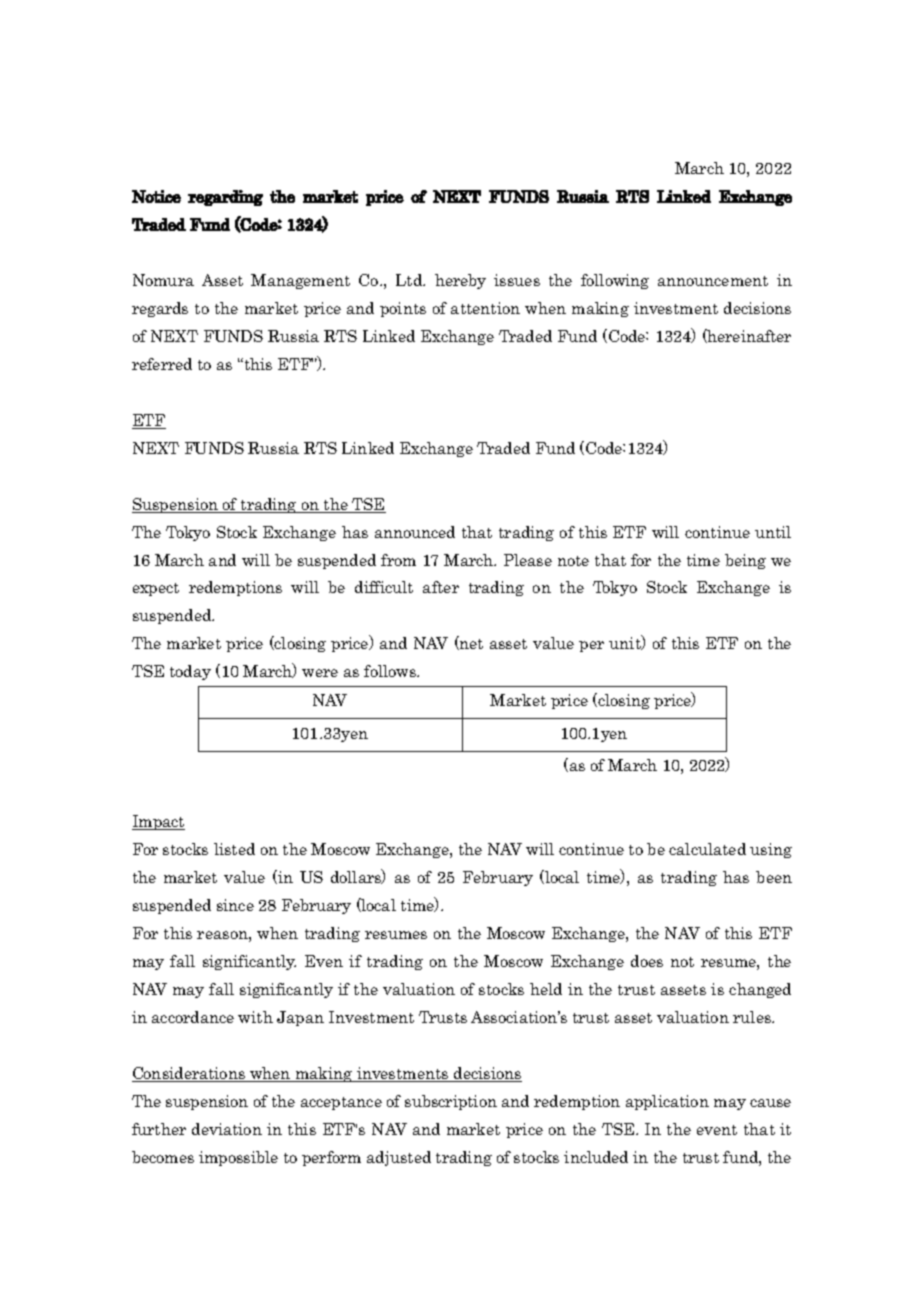  I want to click on deviation, so click(227, 1129).
